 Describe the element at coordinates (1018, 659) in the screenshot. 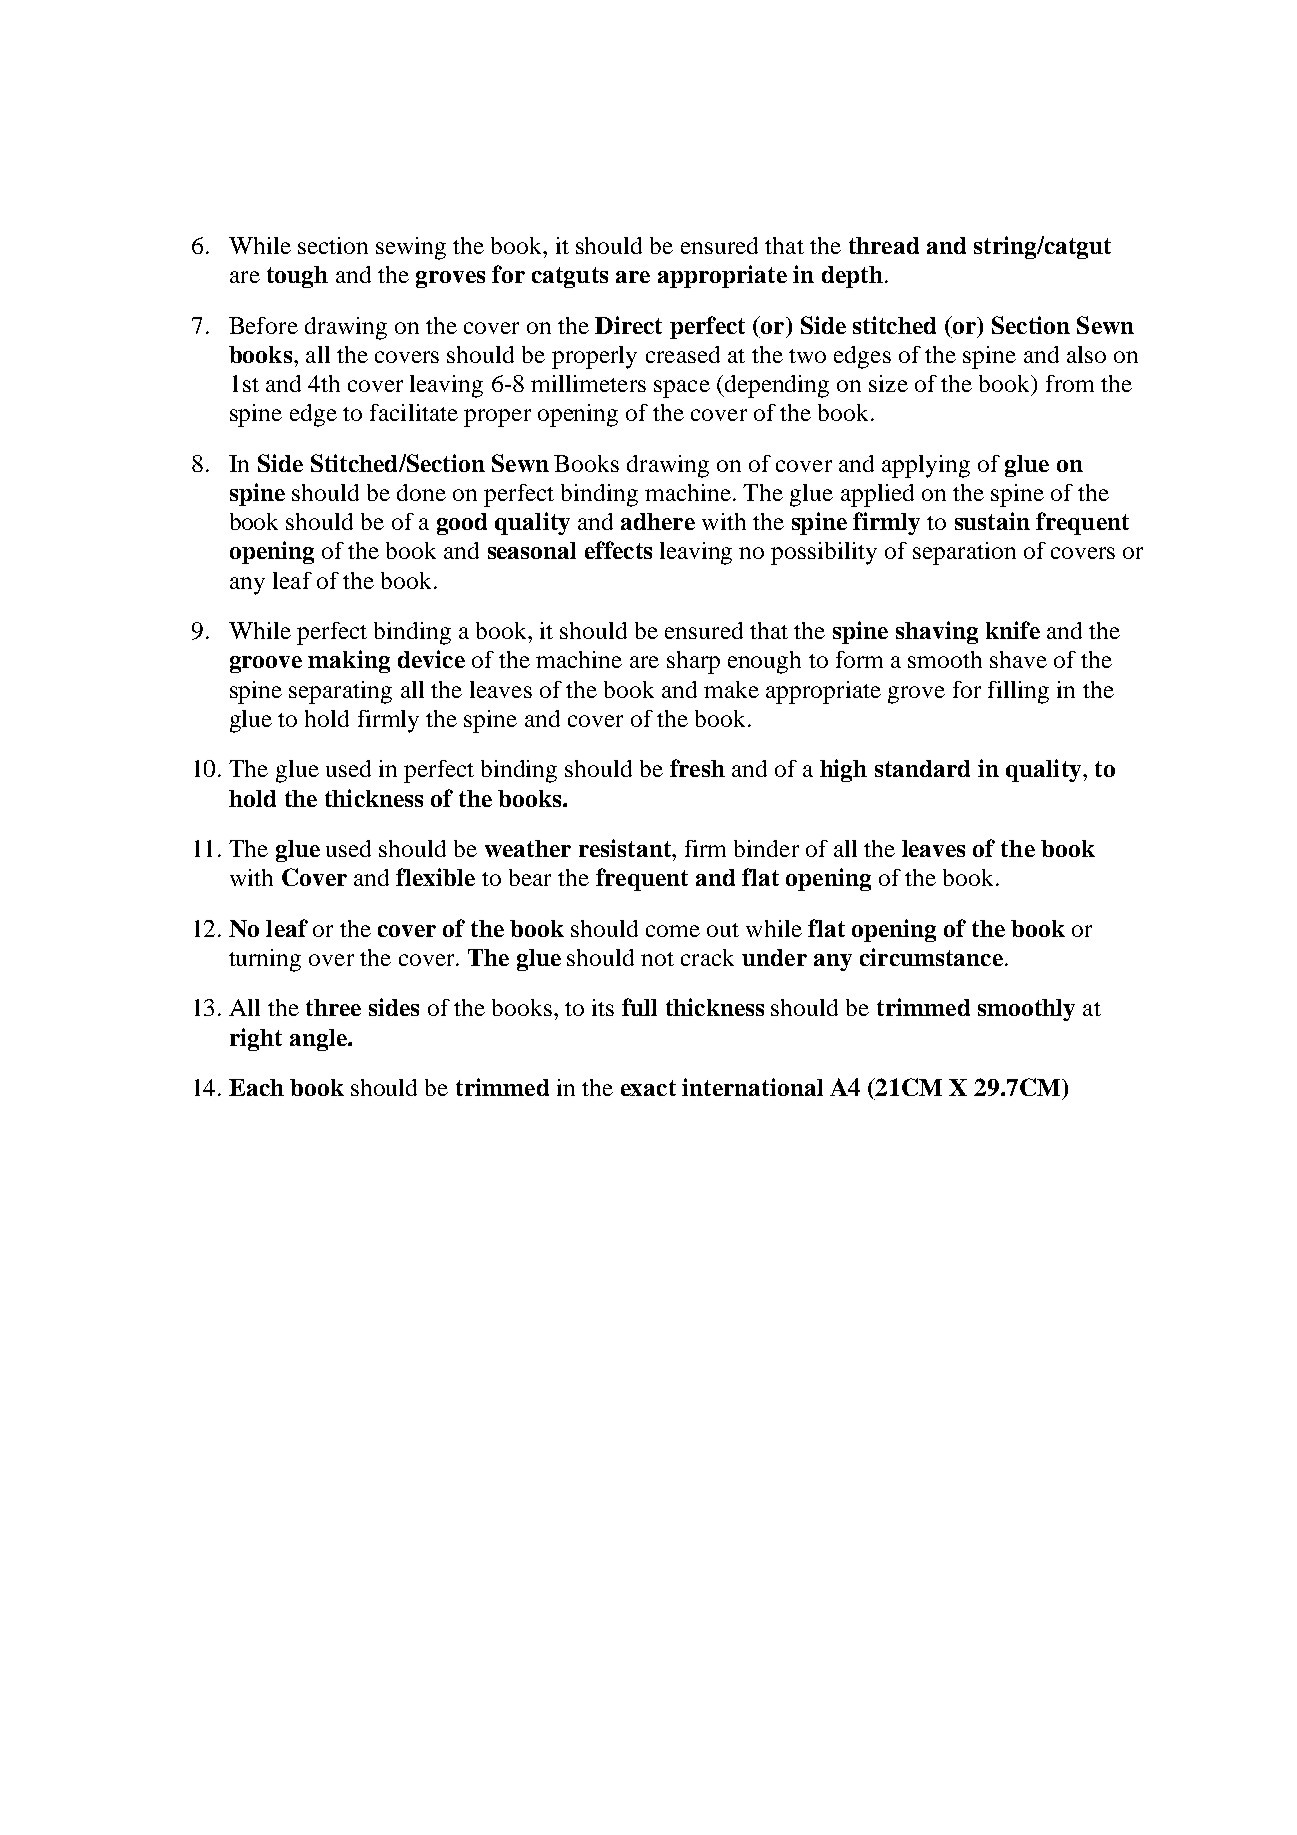

I see `shave` at that location.
